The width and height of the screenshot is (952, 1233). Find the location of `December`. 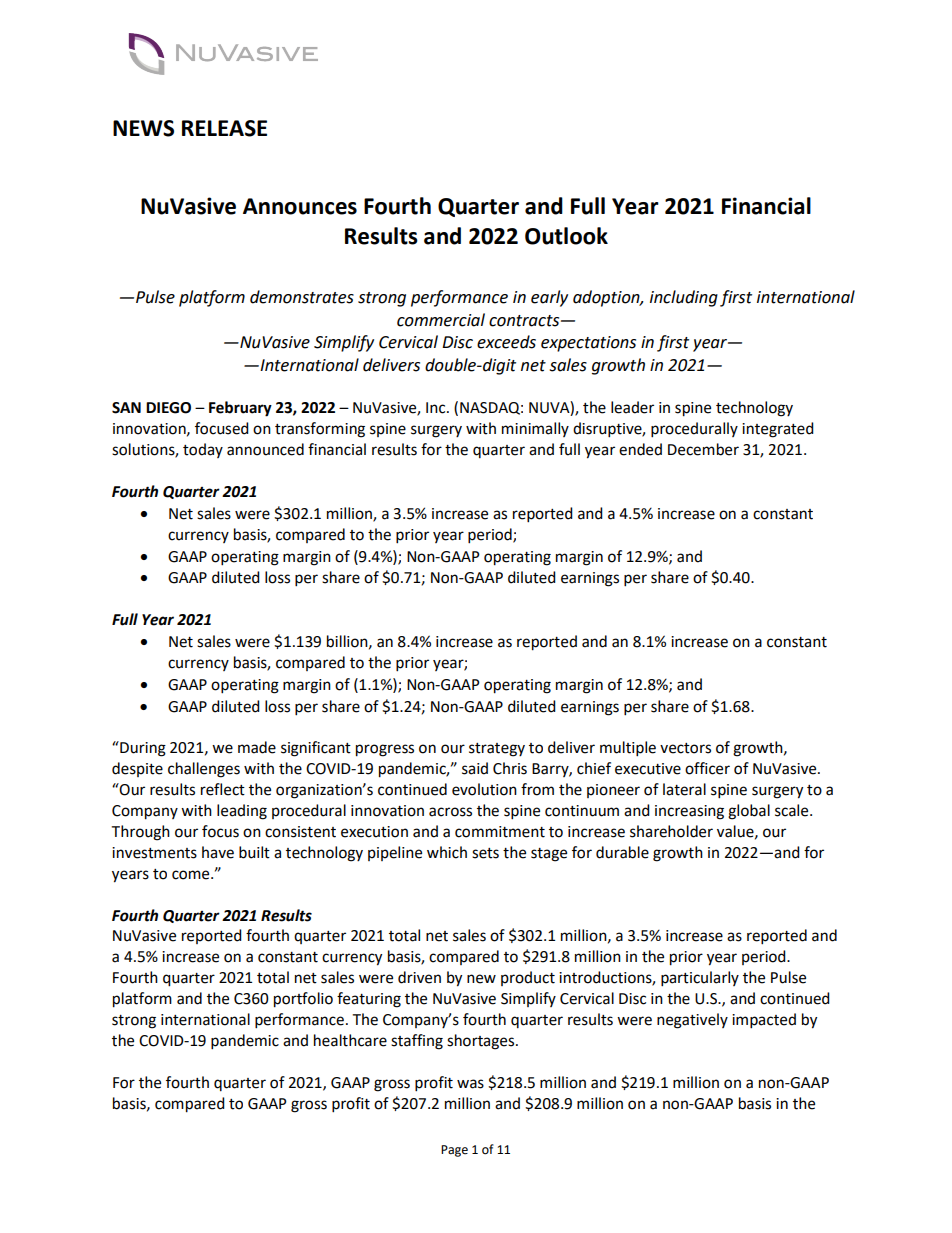

December is located at coordinates (703, 449).
